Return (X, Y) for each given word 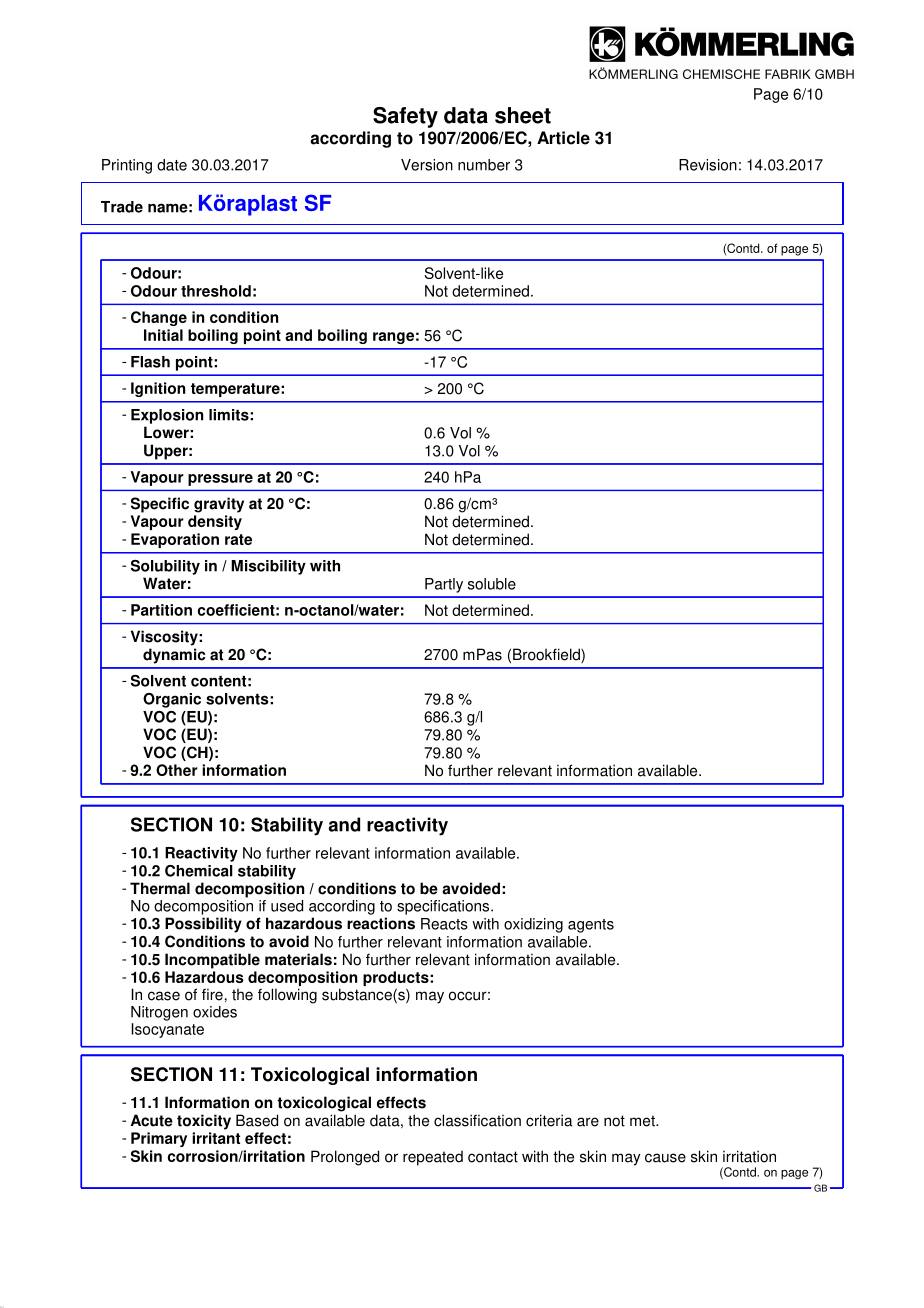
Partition (161, 610)
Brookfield (547, 655)
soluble (492, 584)
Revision (708, 165)
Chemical (199, 871)
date (172, 165)
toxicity (204, 1122)
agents (591, 926)
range (393, 338)
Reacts (444, 924)
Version (427, 165)
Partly (444, 585)
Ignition (158, 389)
